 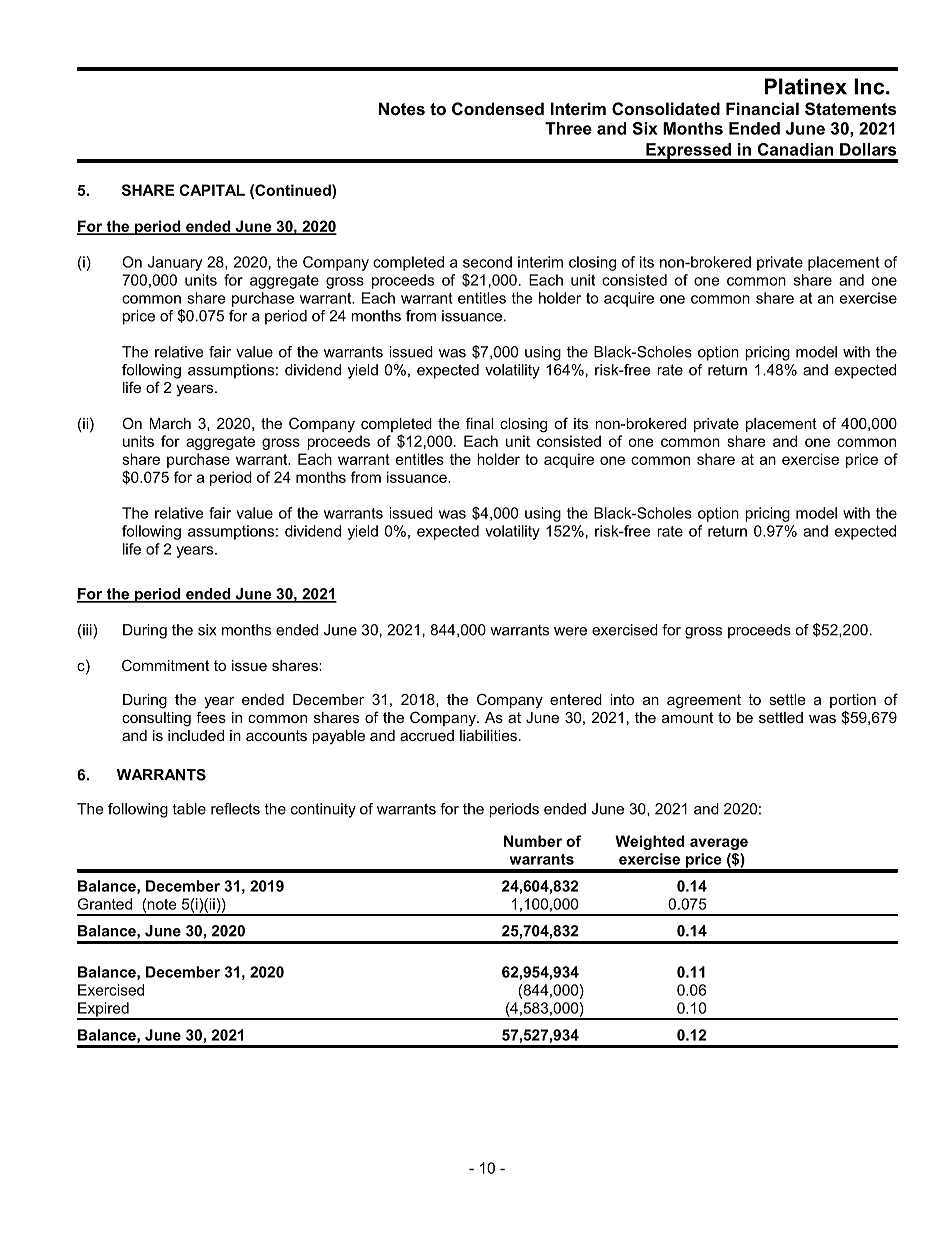 What do you see at coordinates (212, 190) in the screenshot?
I see `CAPITAL` at bounding box center [212, 190].
